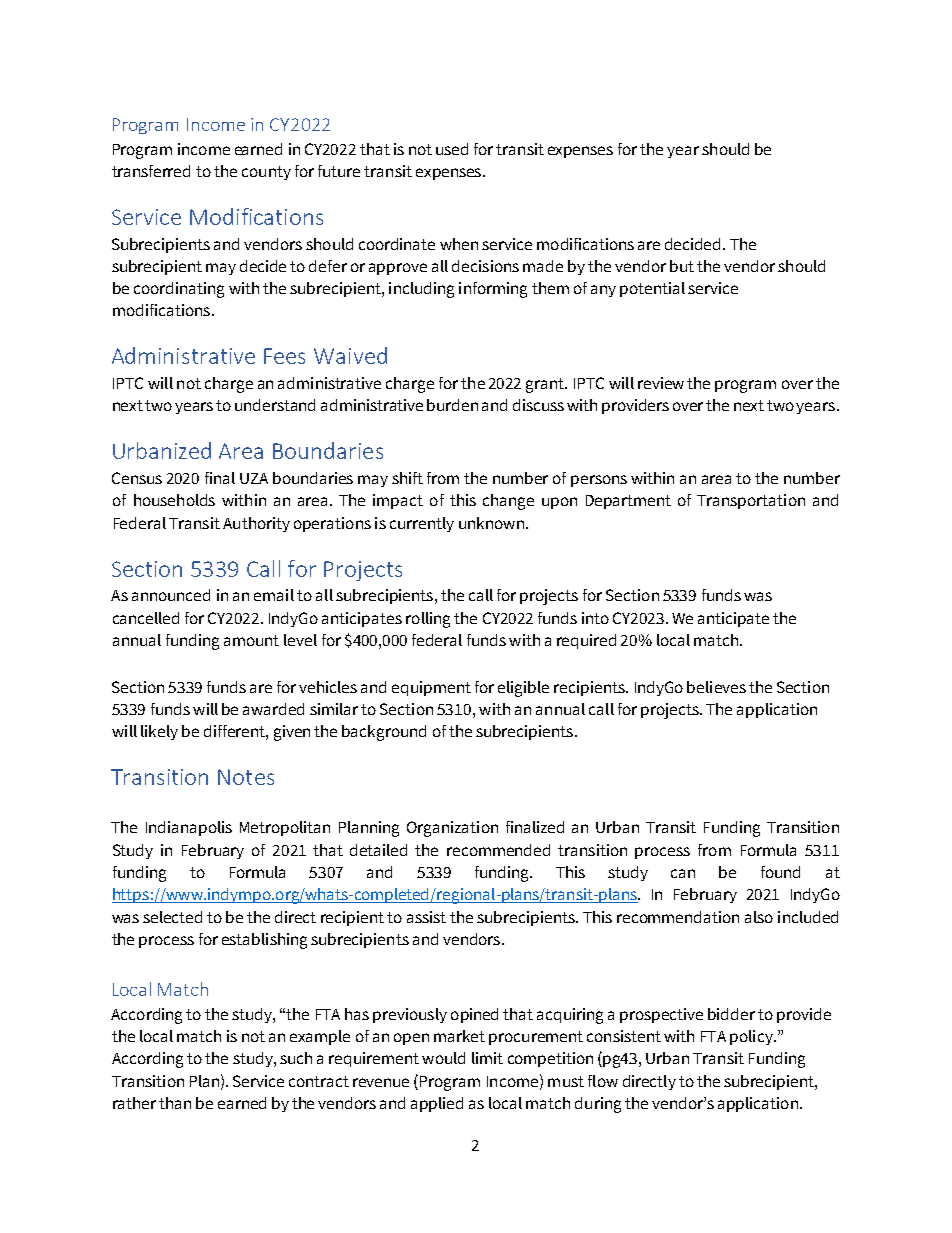  I want to click on rolling, so click(428, 620).
